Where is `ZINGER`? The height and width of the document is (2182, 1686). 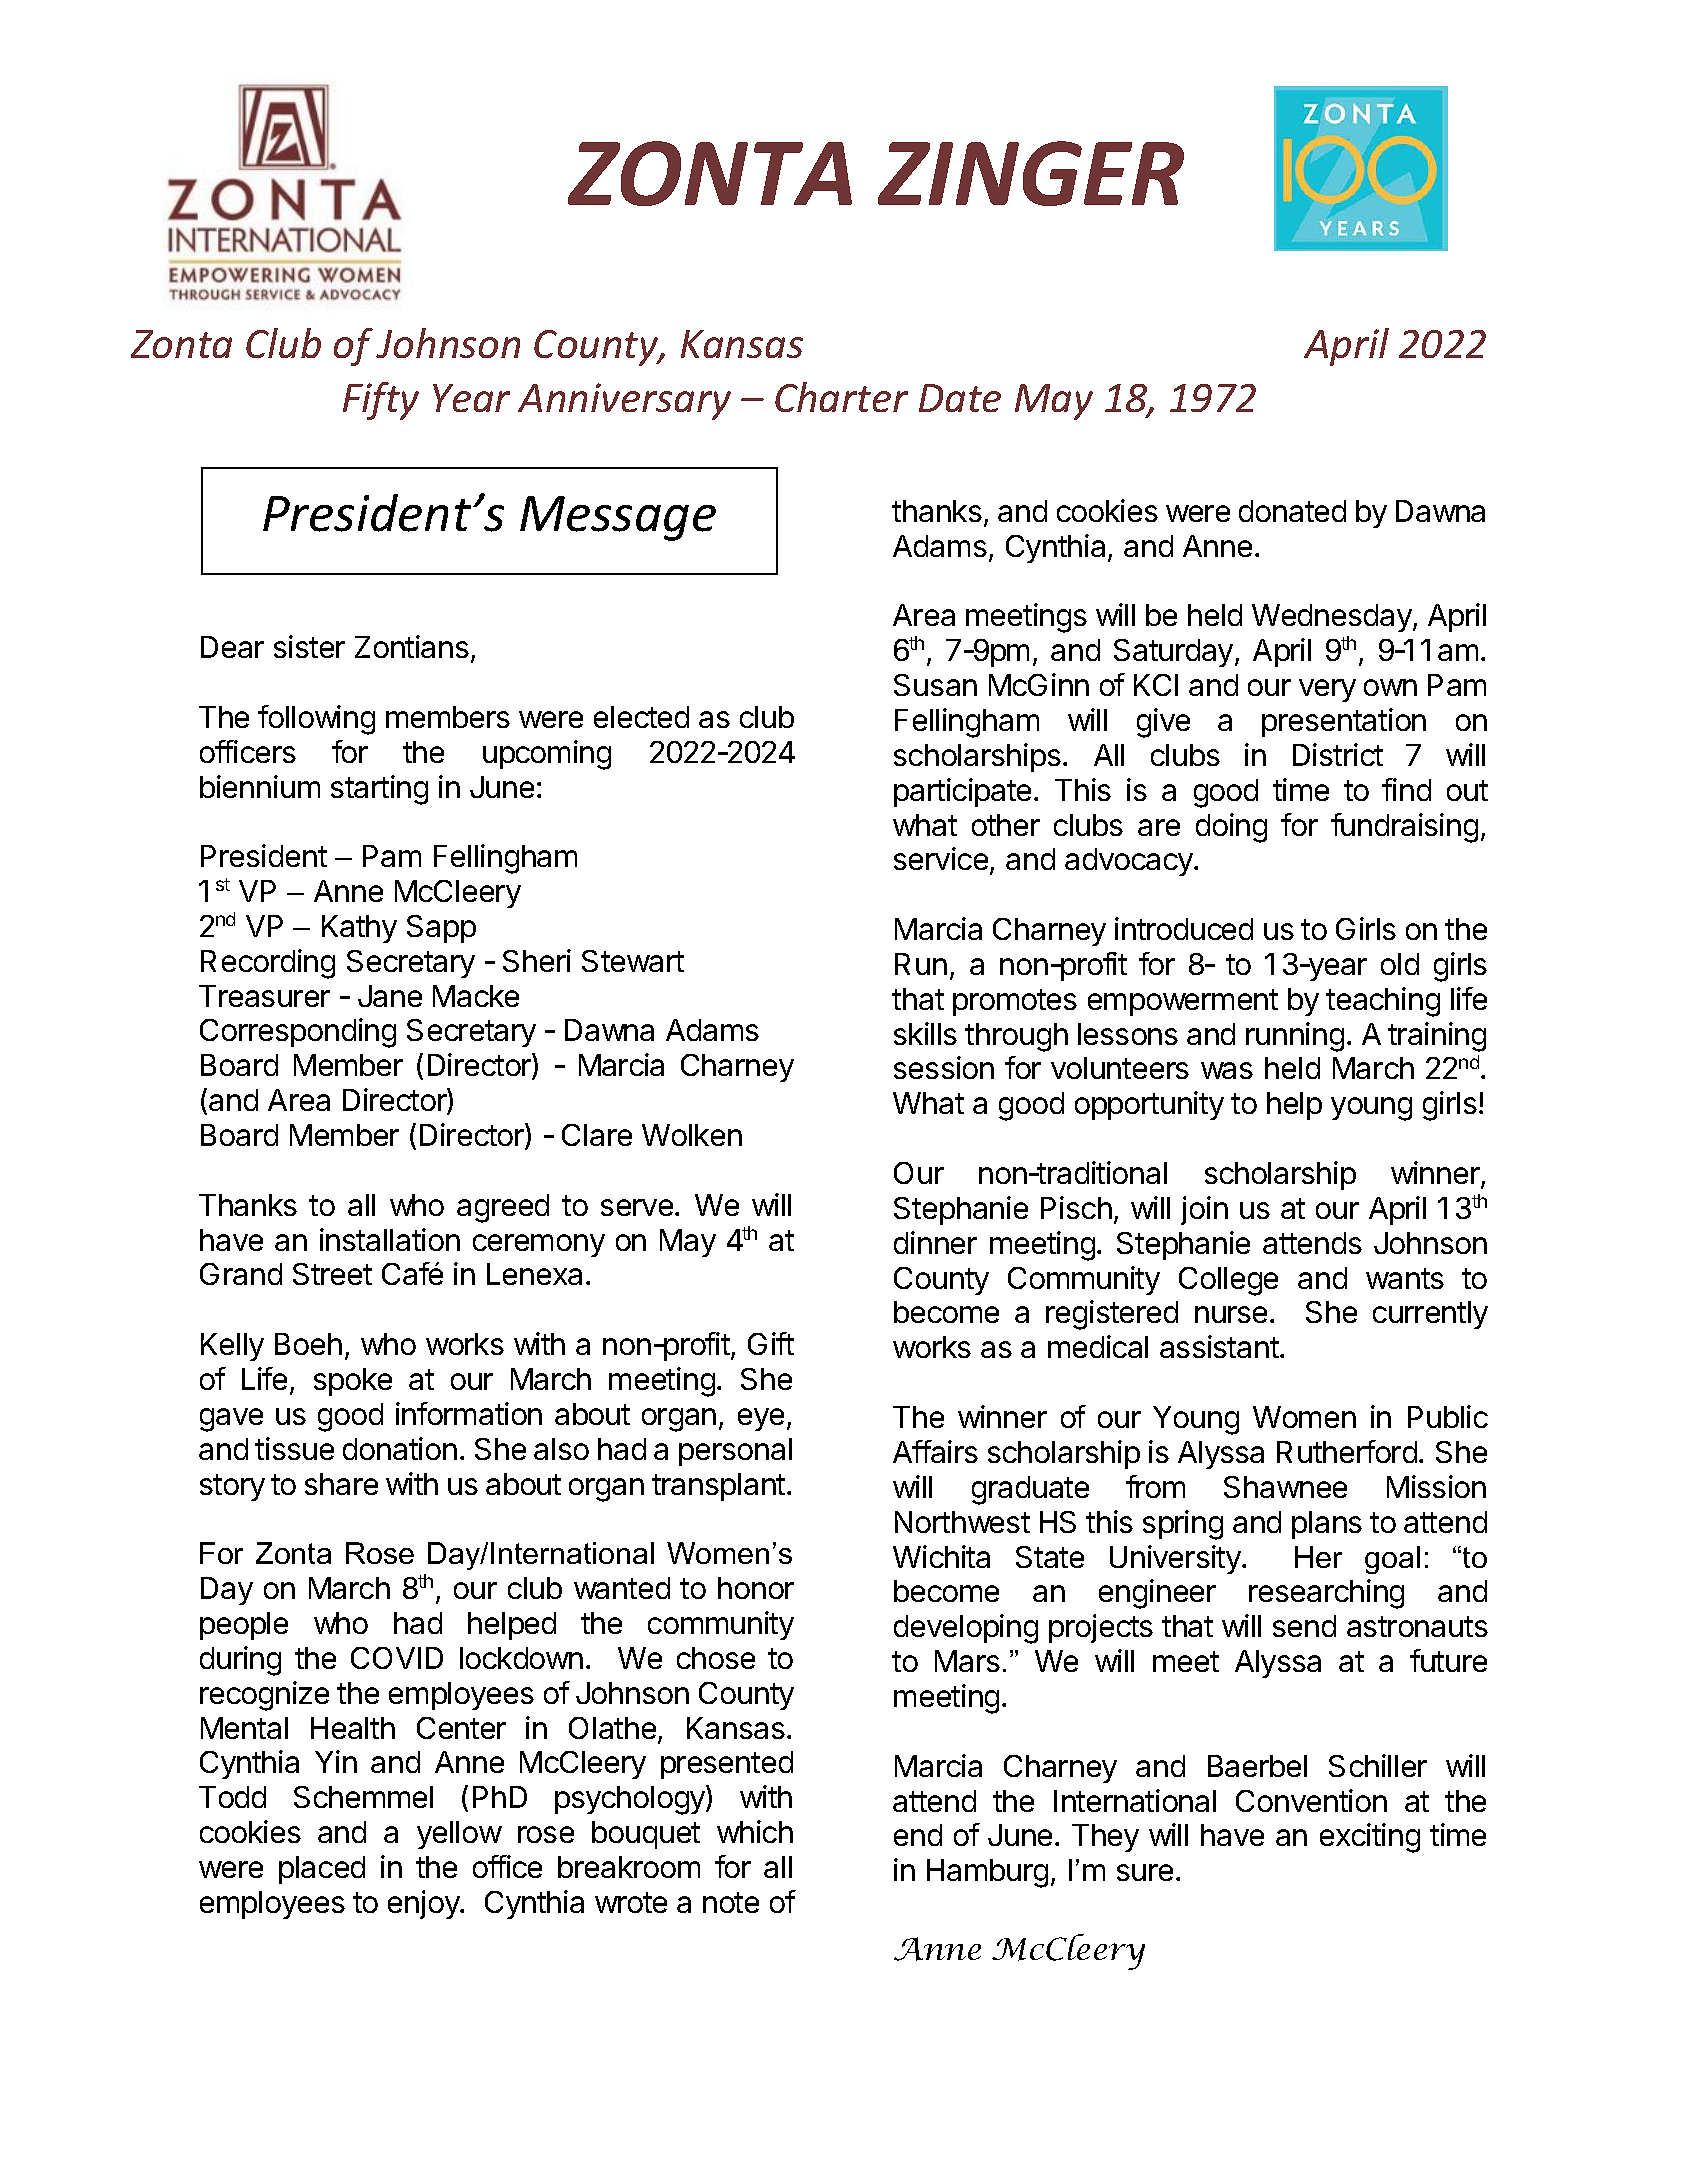 ZINGER is located at coordinates (1031, 173).
